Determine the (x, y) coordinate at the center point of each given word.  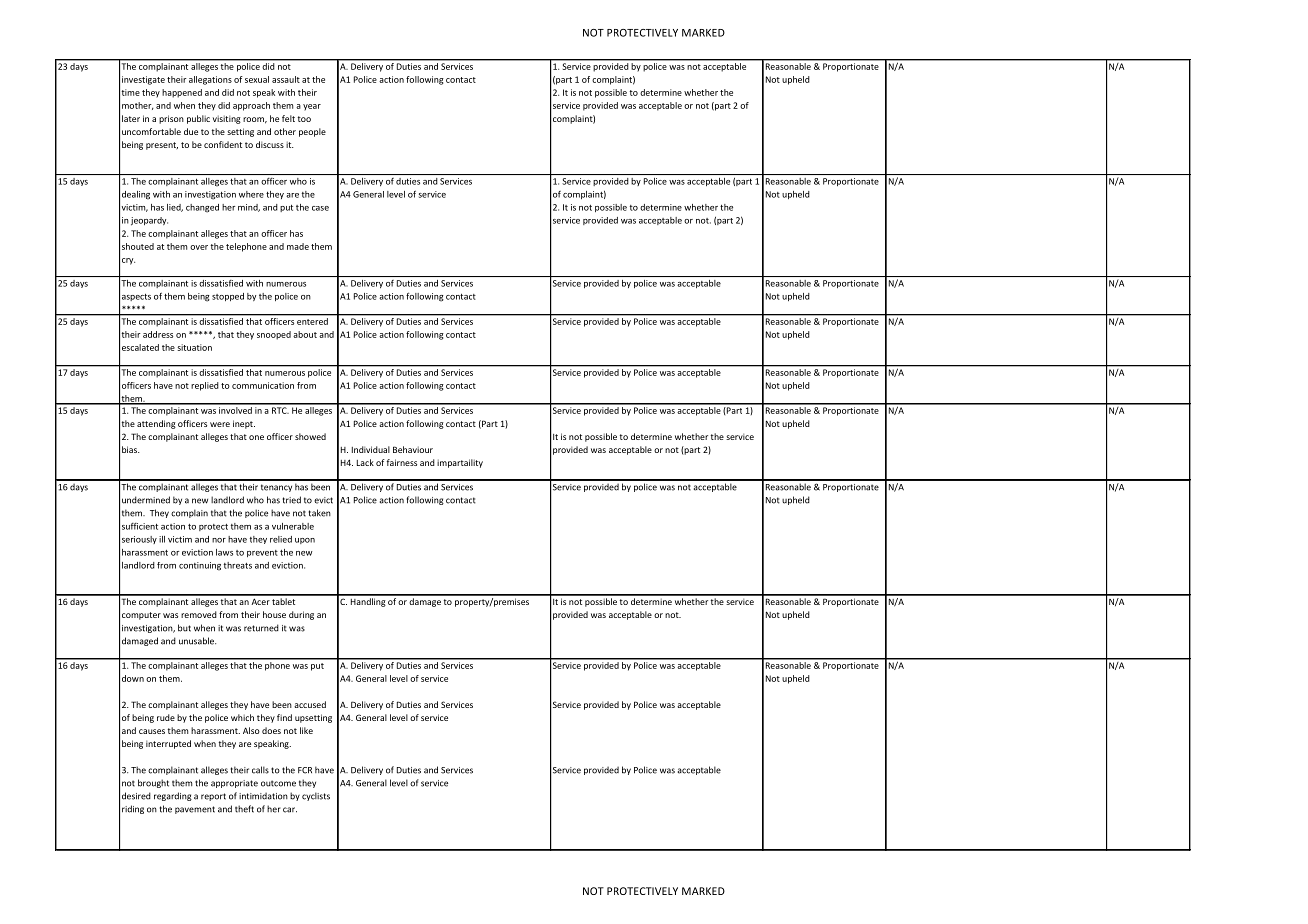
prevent (262, 553)
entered (312, 320)
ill (162, 539)
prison (171, 119)
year (312, 107)
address (158, 334)
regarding (173, 796)
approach (251, 106)
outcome (278, 783)
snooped (274, 335)
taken (320, 513)
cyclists (316, 796)
